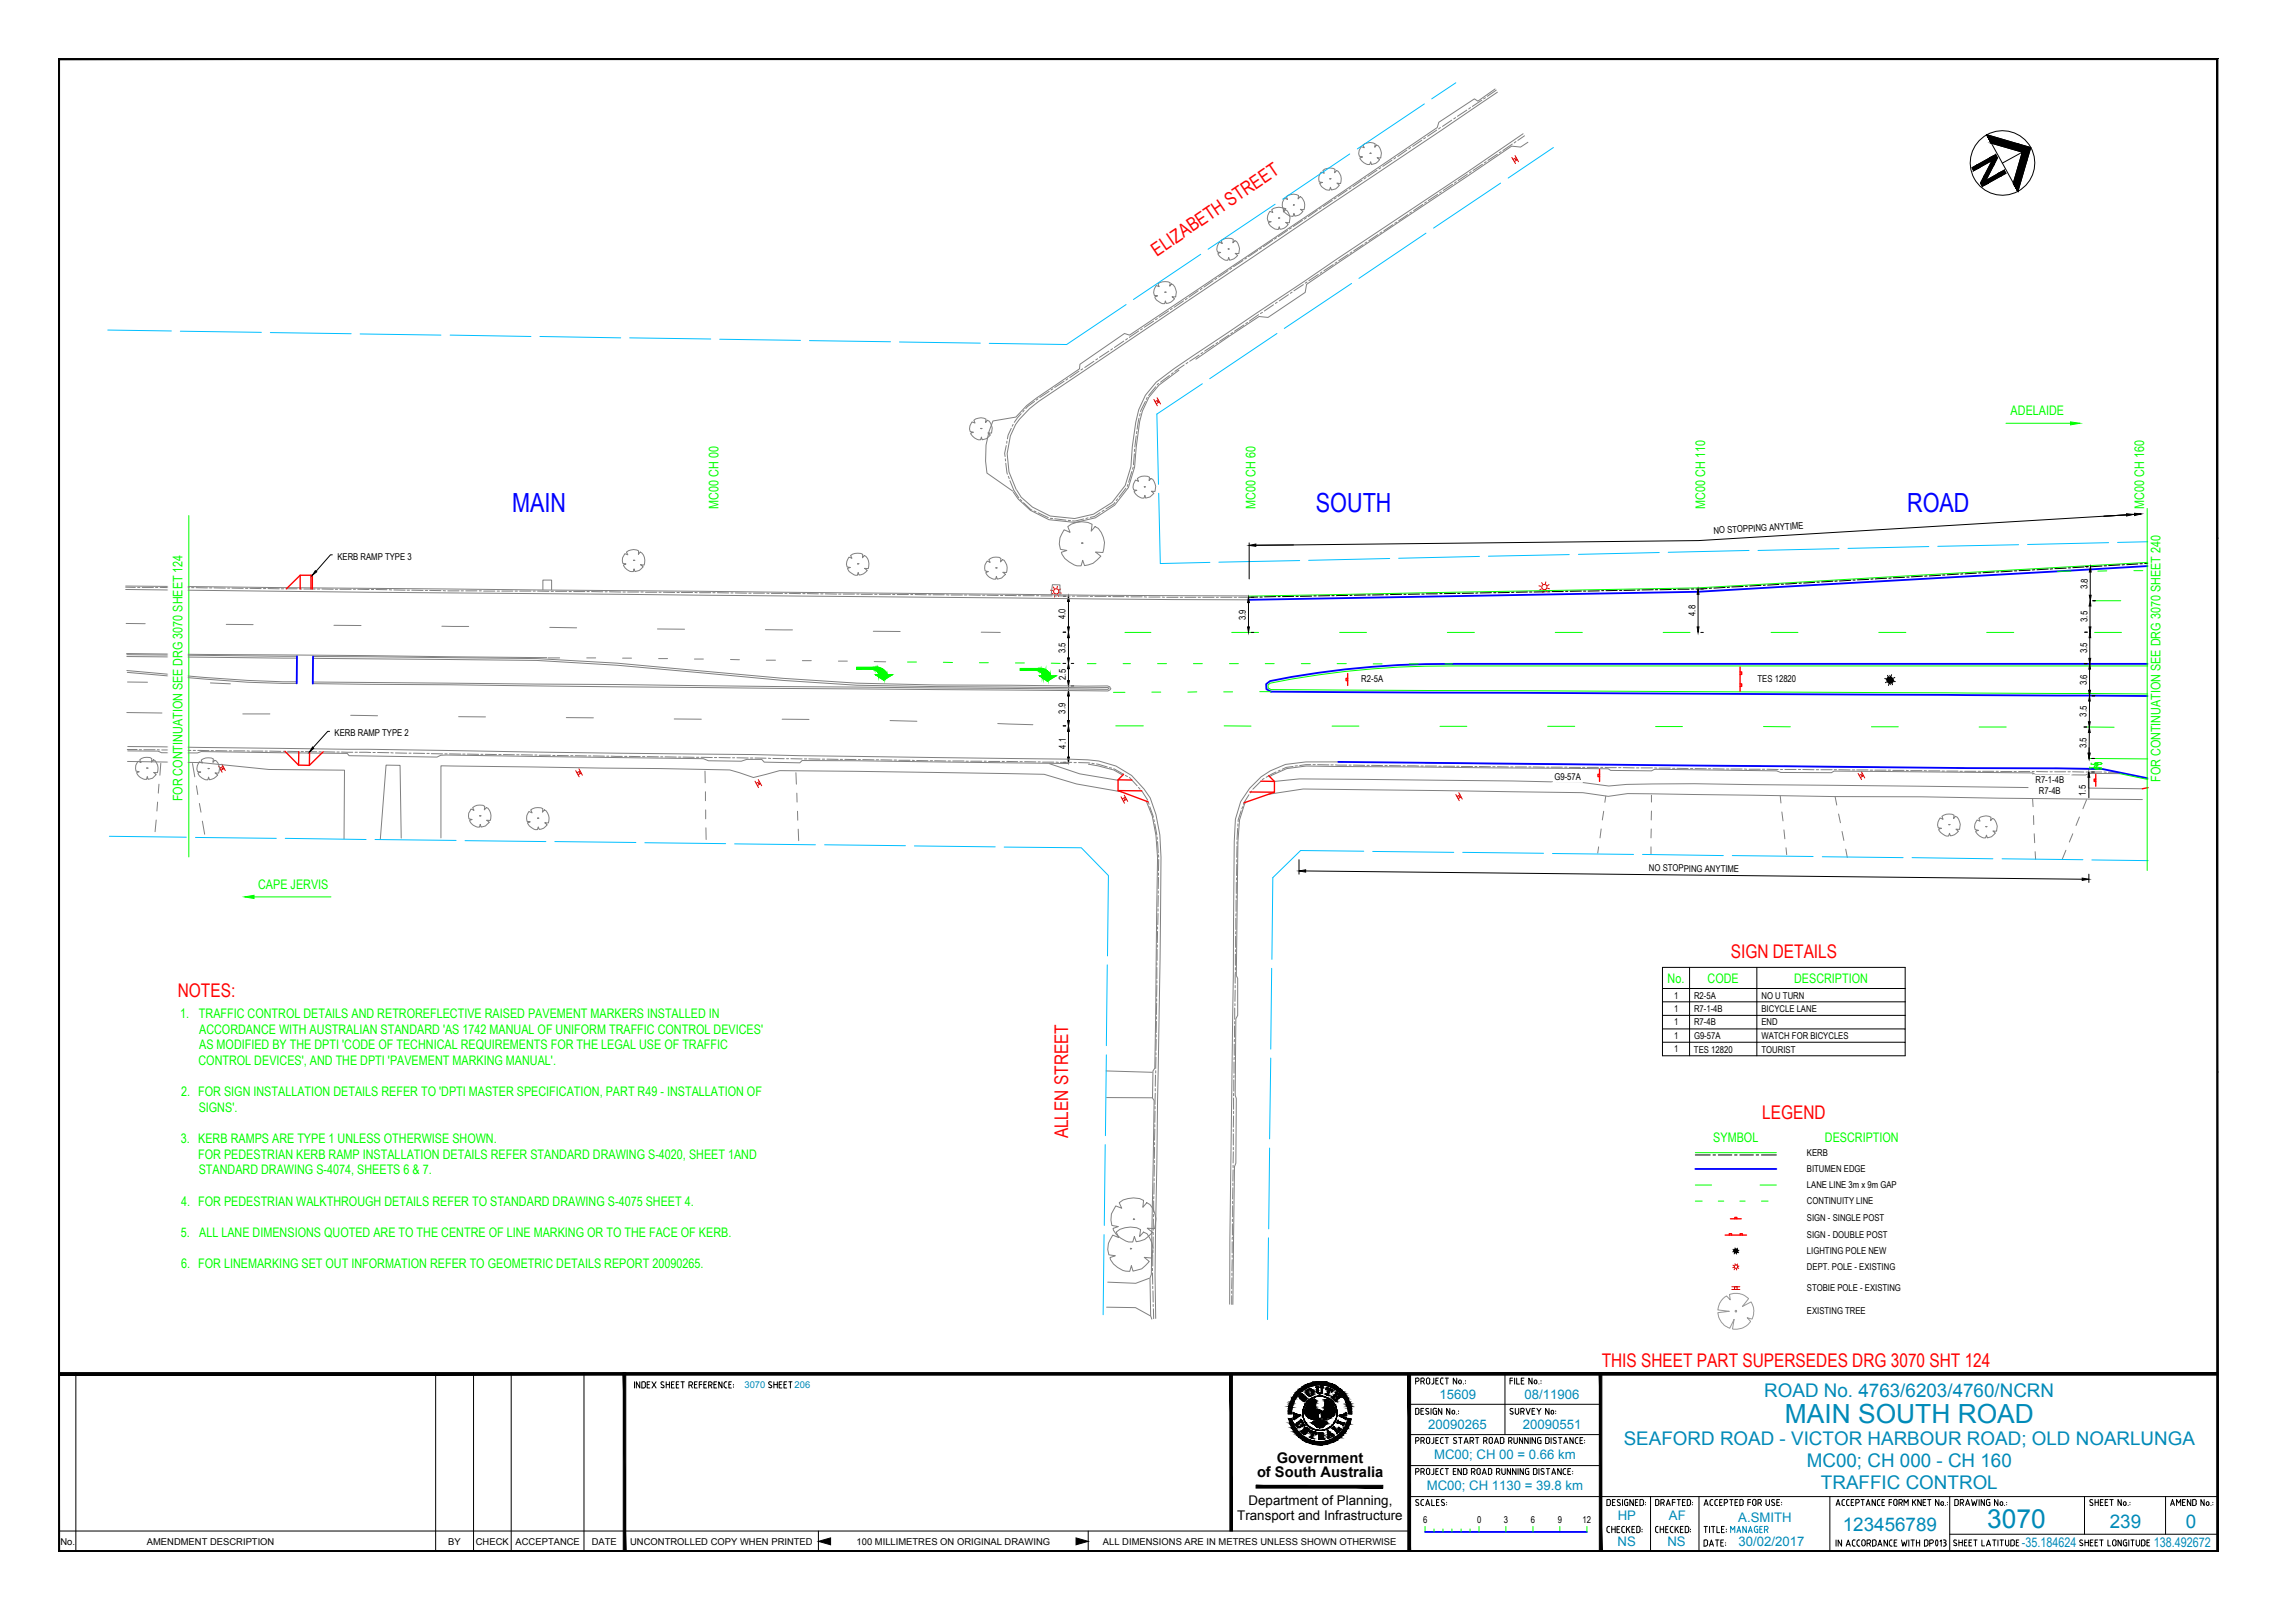 The height and width of the screenshot is (1611, 2279). I want to click on INSTALLED, so click(676, 1013).
